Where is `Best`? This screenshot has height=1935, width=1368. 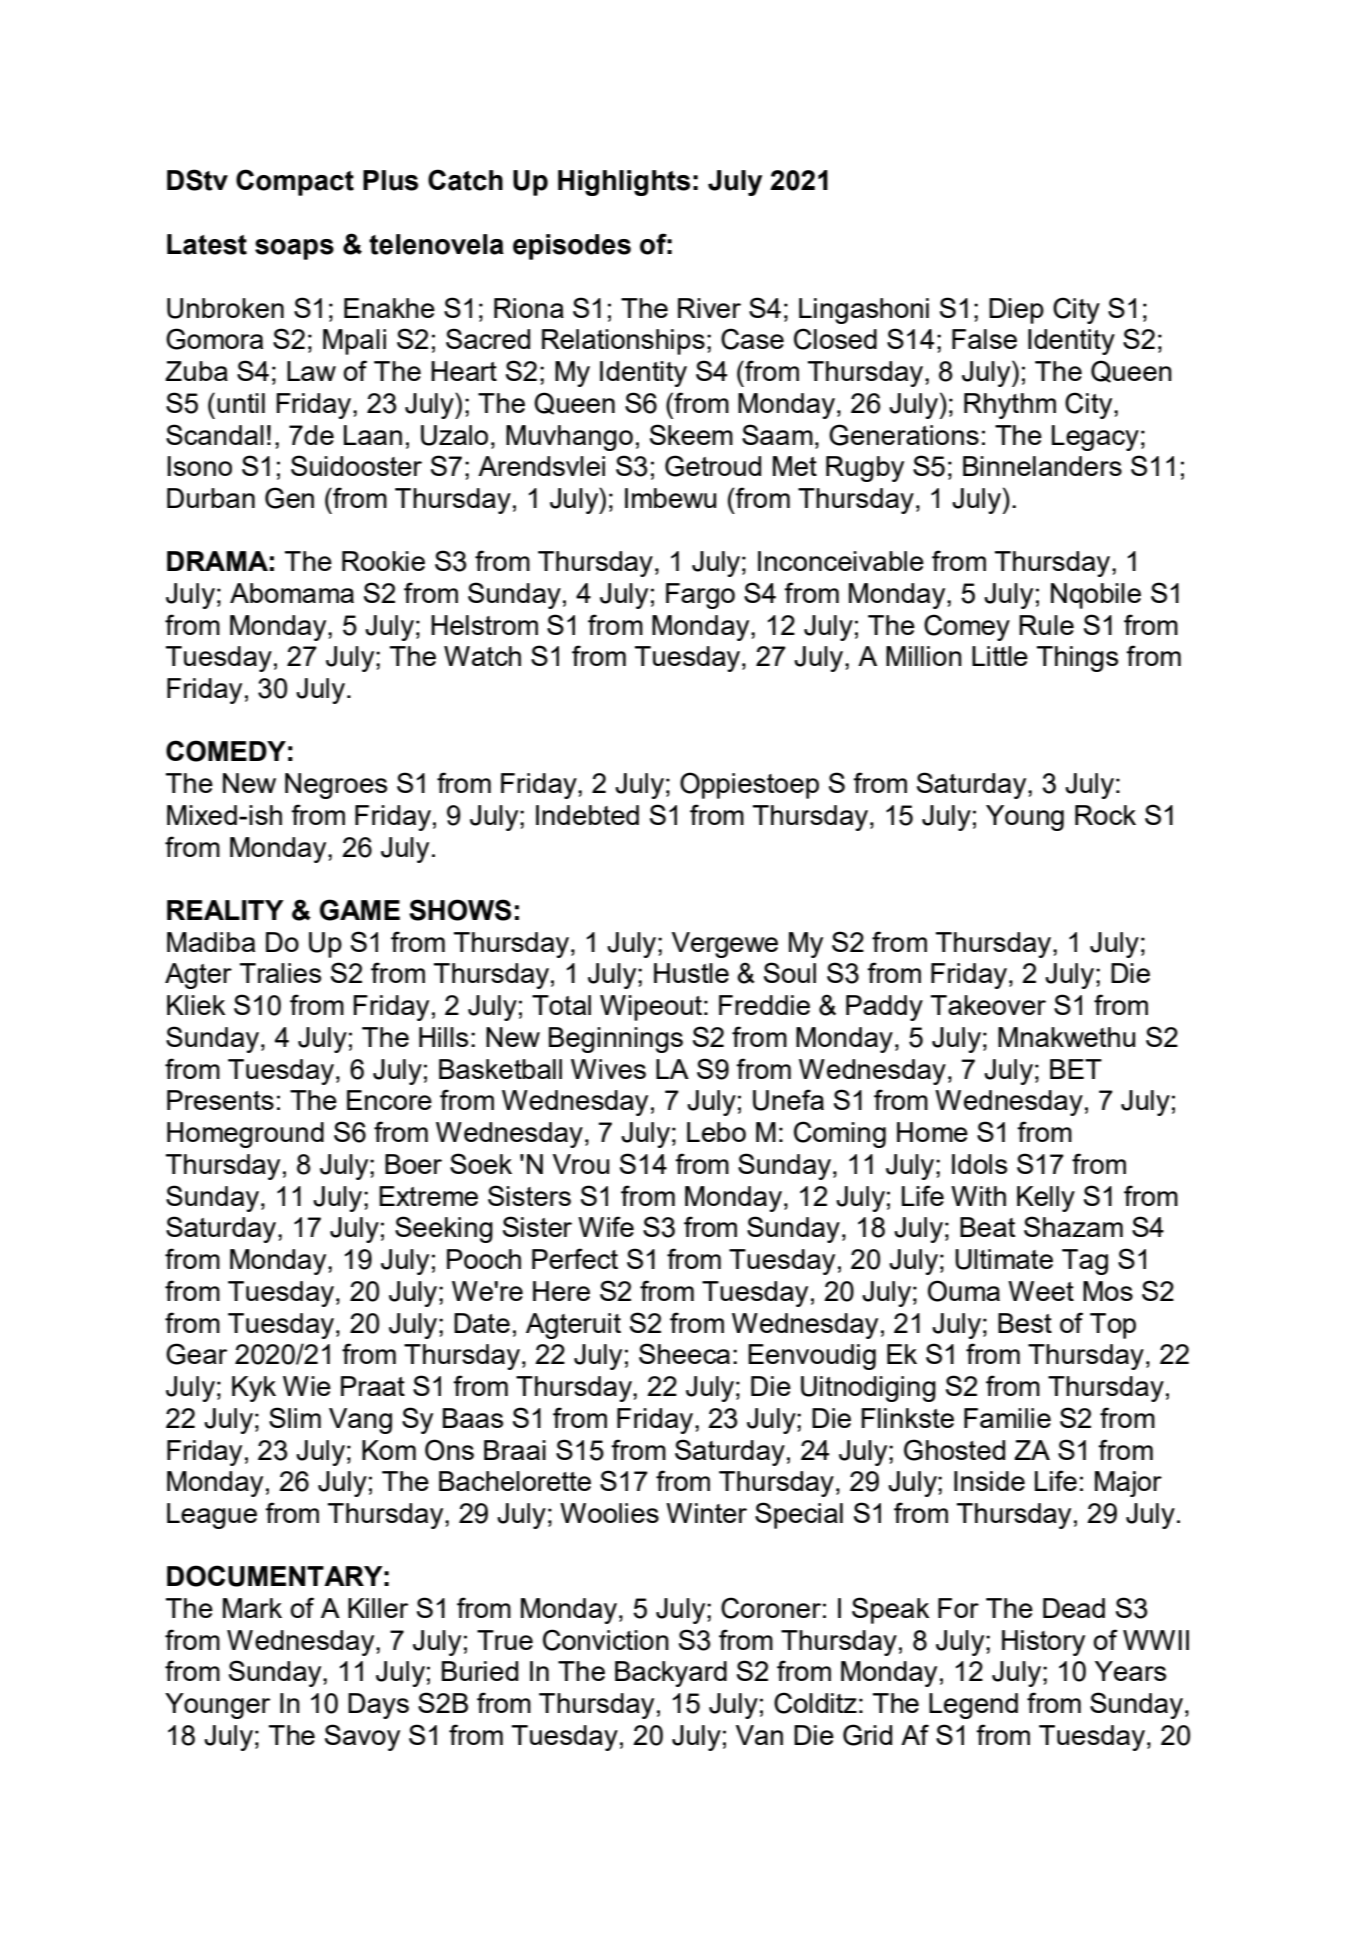
Best is located at coordinates (1025, 1323).
